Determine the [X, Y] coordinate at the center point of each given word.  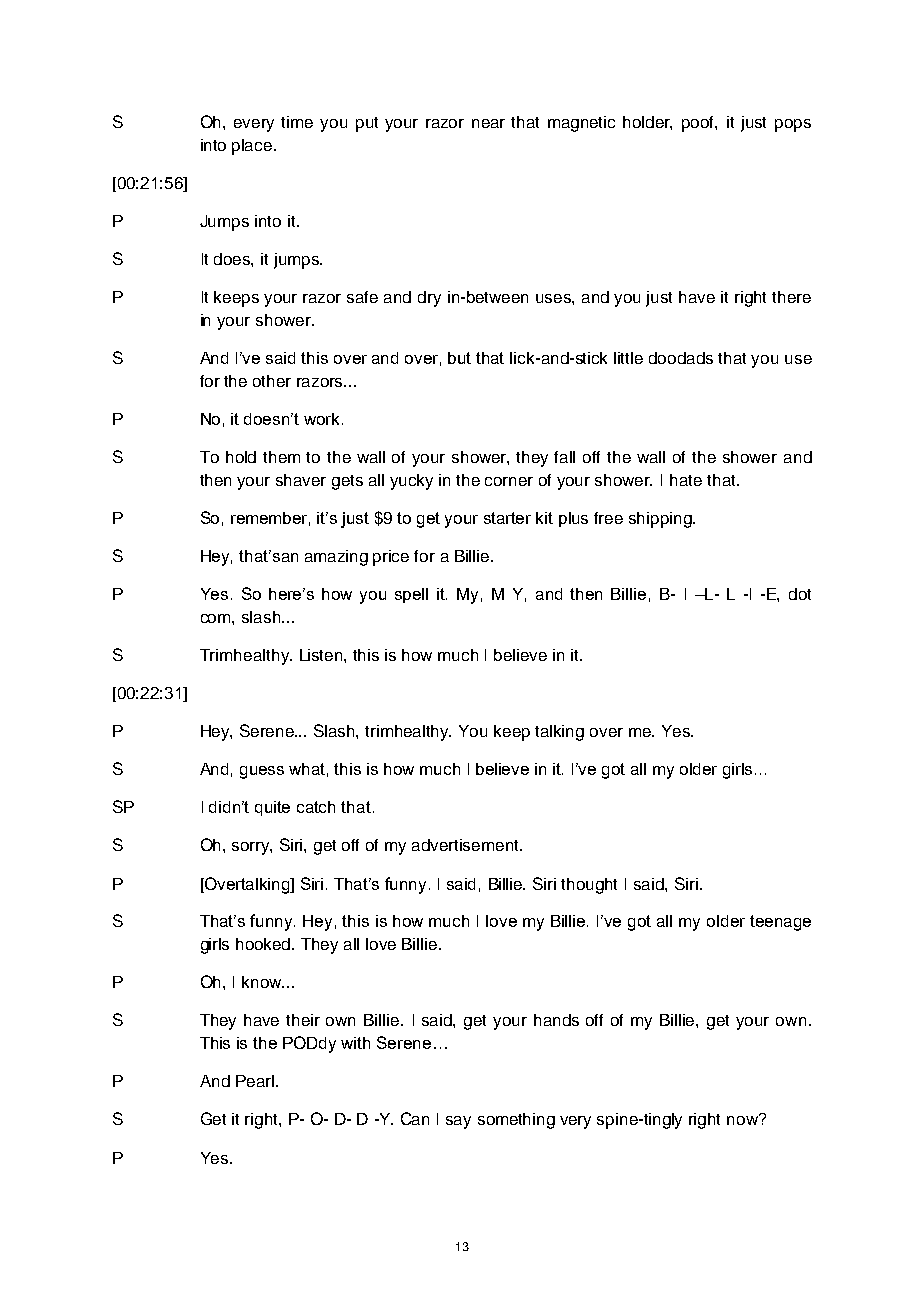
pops [793, 125]
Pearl [255, 1081]
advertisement [466, 845]
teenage [780, 923]
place [253, 147]
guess [262, 772]
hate [686, 480]
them [281, 457]
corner [509, 481]
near [488, 123]
